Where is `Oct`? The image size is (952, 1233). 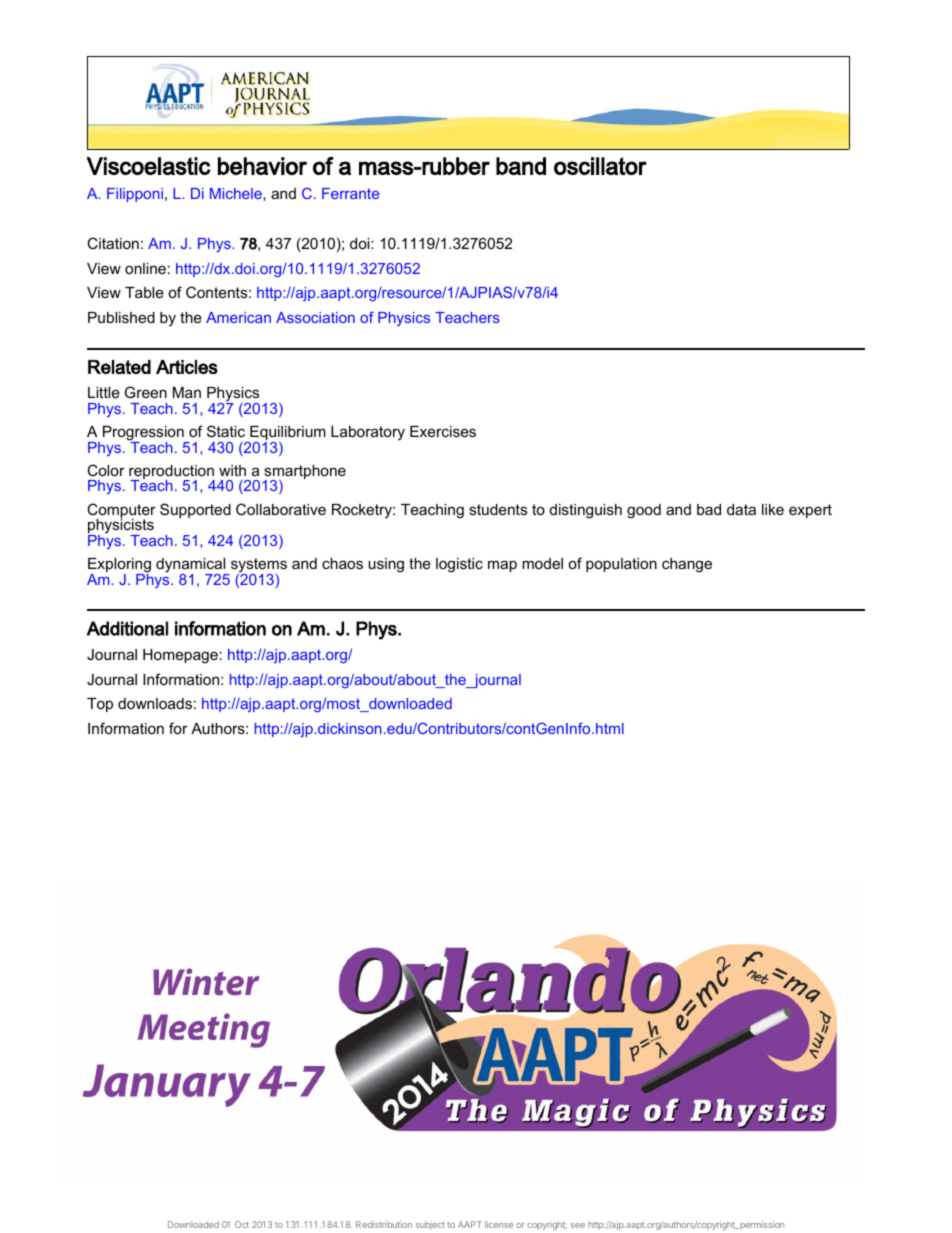 Oct is located at coordinates (242, 1224).
